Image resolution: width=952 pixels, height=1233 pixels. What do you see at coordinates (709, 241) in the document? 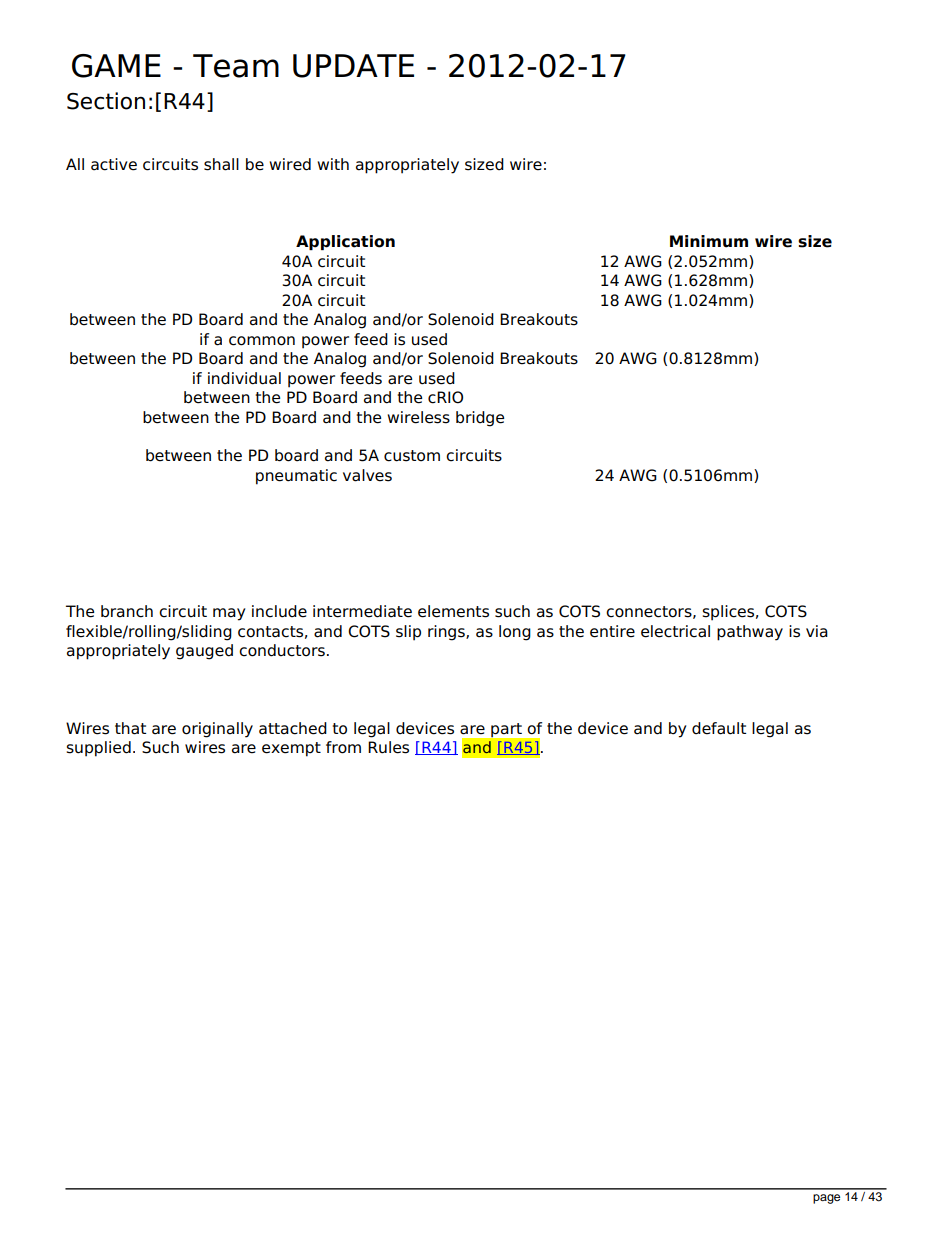
I see `Minimum` at bounding box center [709, 241].
